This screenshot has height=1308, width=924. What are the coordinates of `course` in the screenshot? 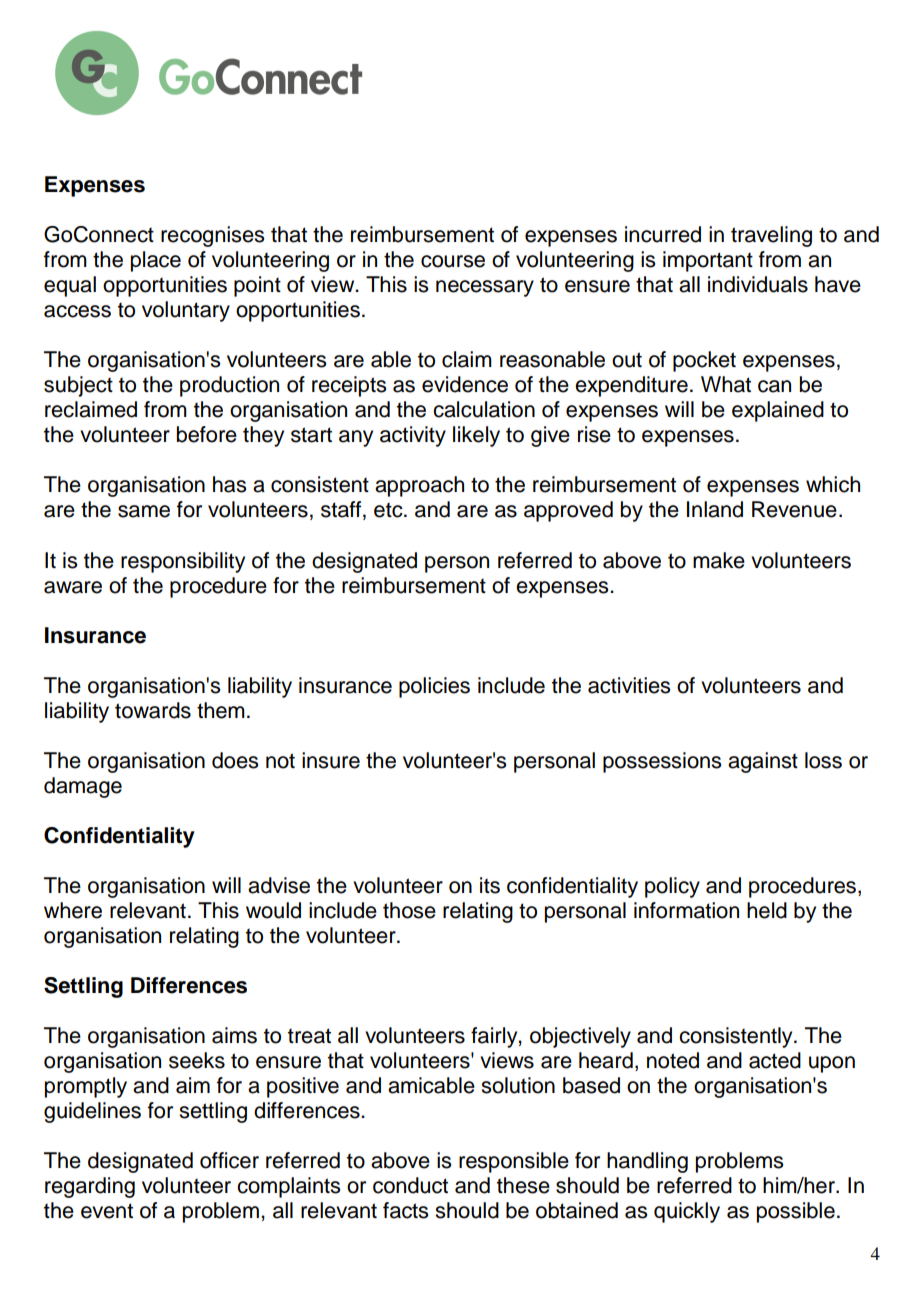 It's located at (453, 261).
